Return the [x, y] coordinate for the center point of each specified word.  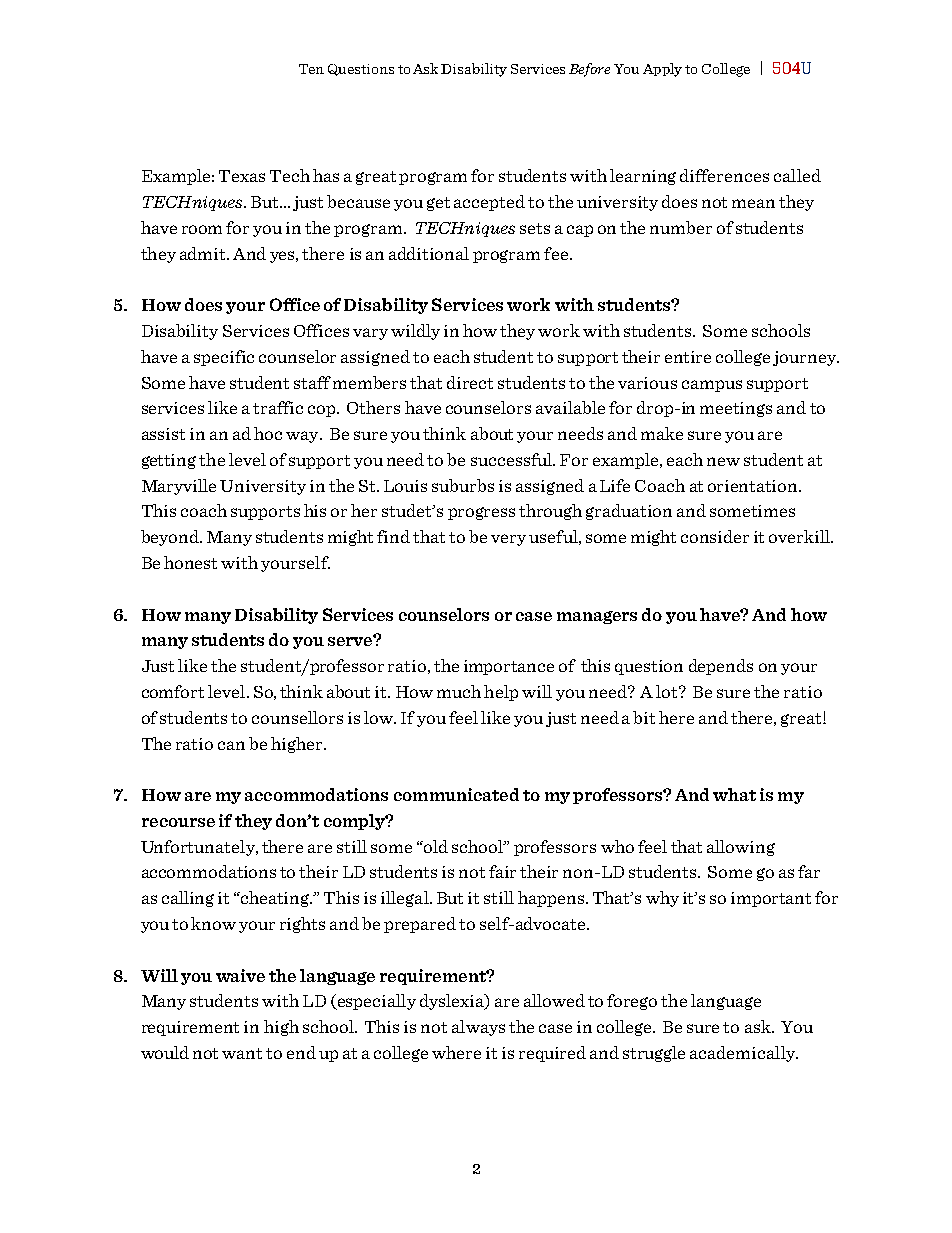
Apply [662, 70]
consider [715, 536]
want [242, 1053]
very [508, 540]
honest [190, 562]
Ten [311, 69]
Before [589, 70]
